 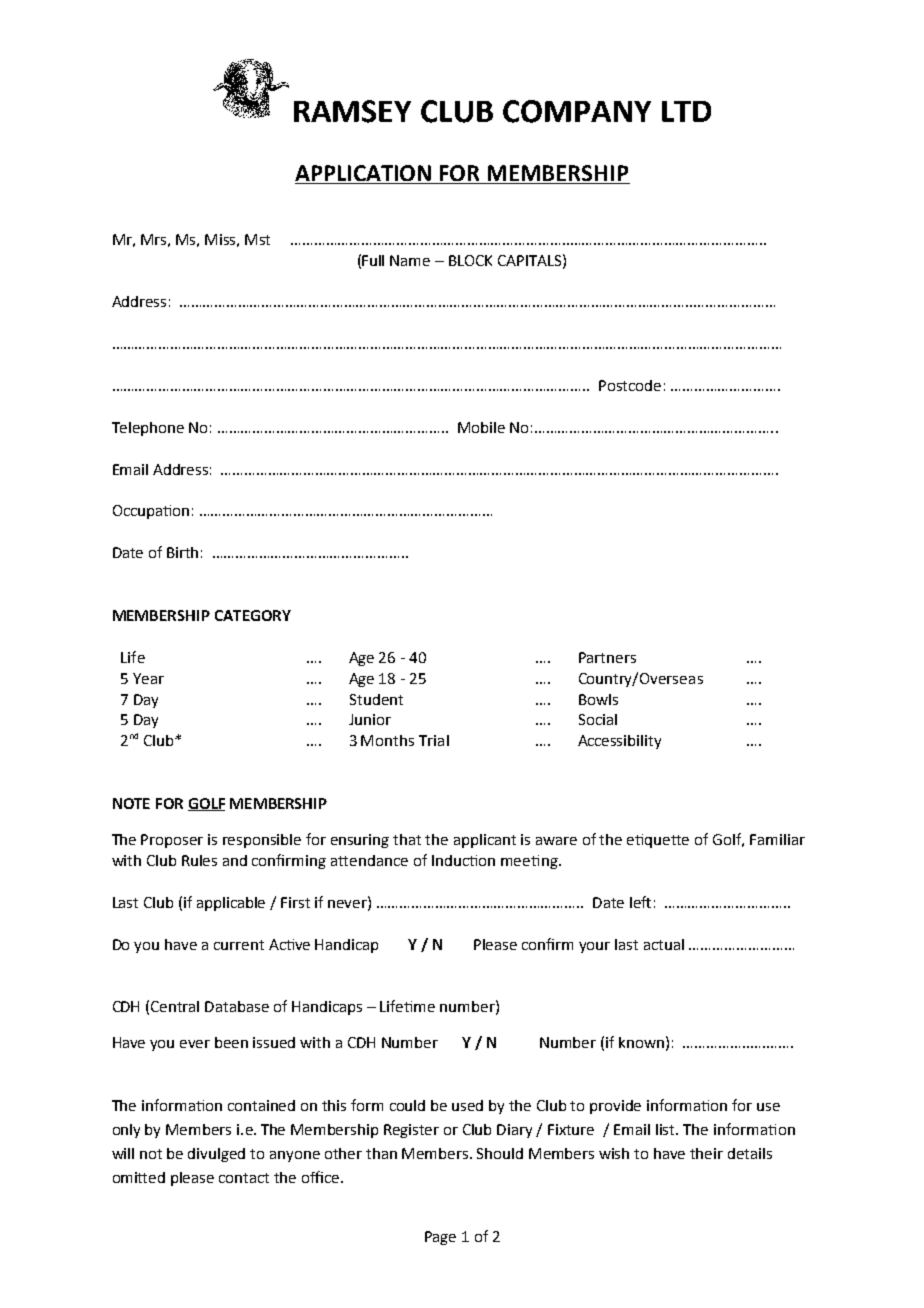 I want to click on Trial, so click(x=434, y=740).
